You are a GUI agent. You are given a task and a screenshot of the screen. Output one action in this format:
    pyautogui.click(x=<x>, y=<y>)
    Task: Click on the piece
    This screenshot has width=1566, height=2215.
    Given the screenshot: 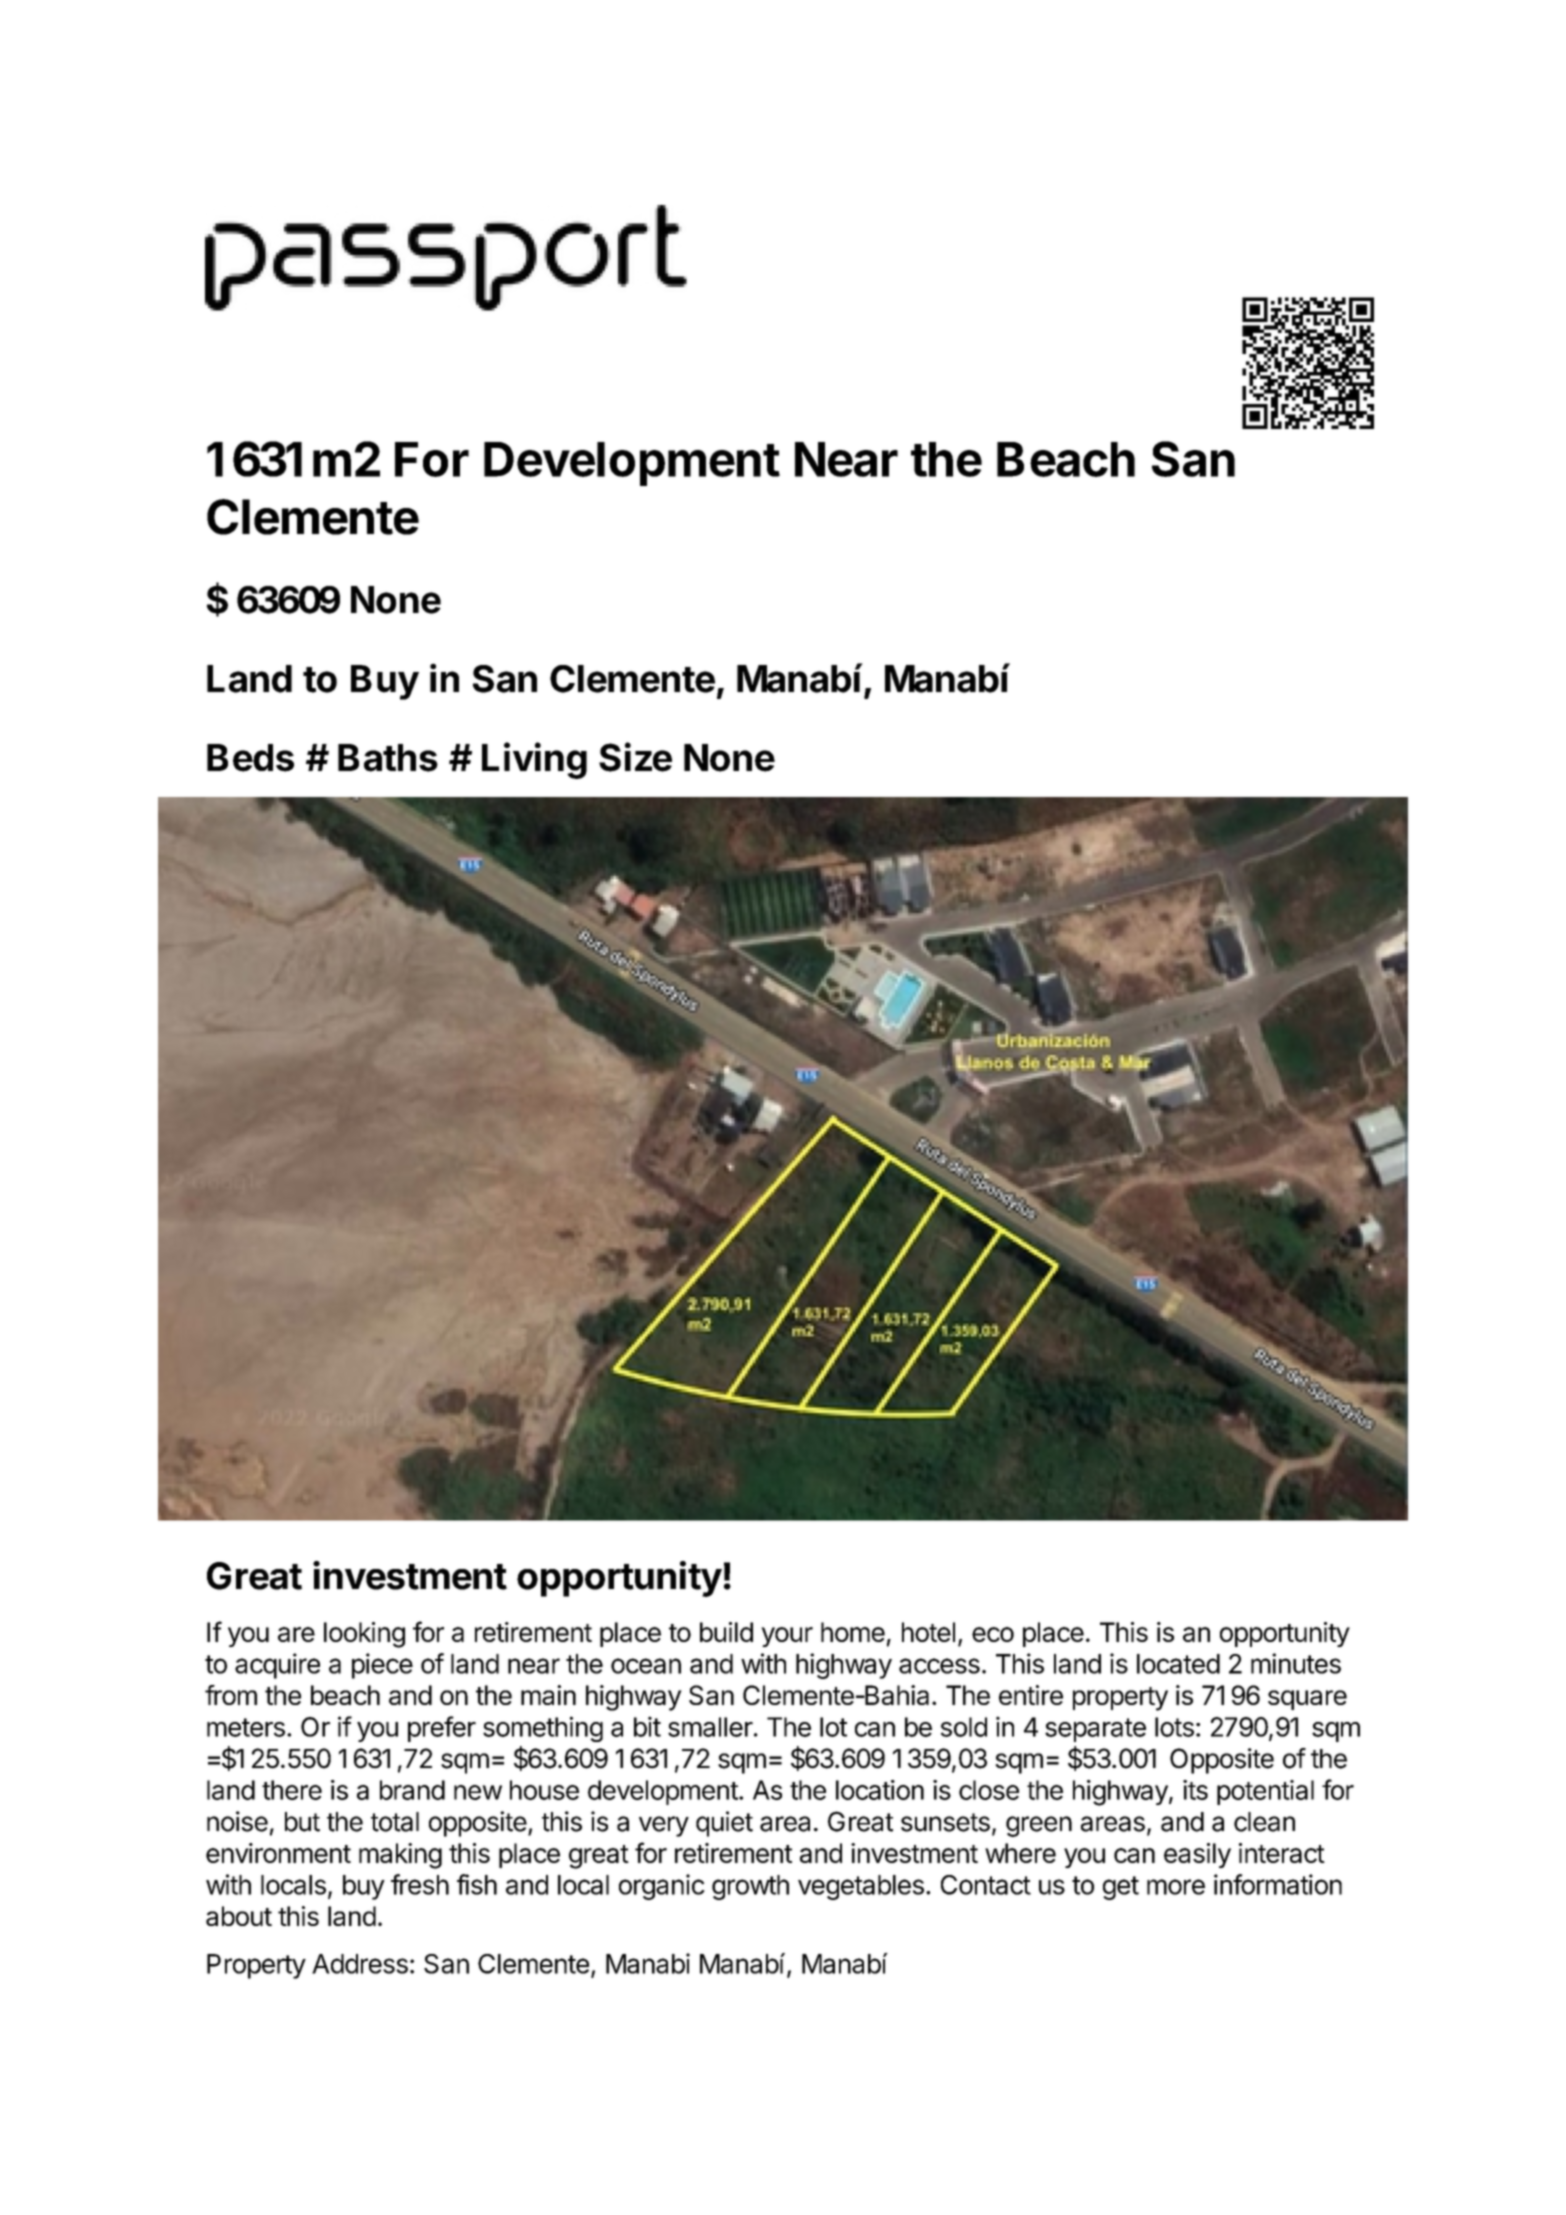 What is the action you would take?
    pyautogui.click(x=382, y=1666)
